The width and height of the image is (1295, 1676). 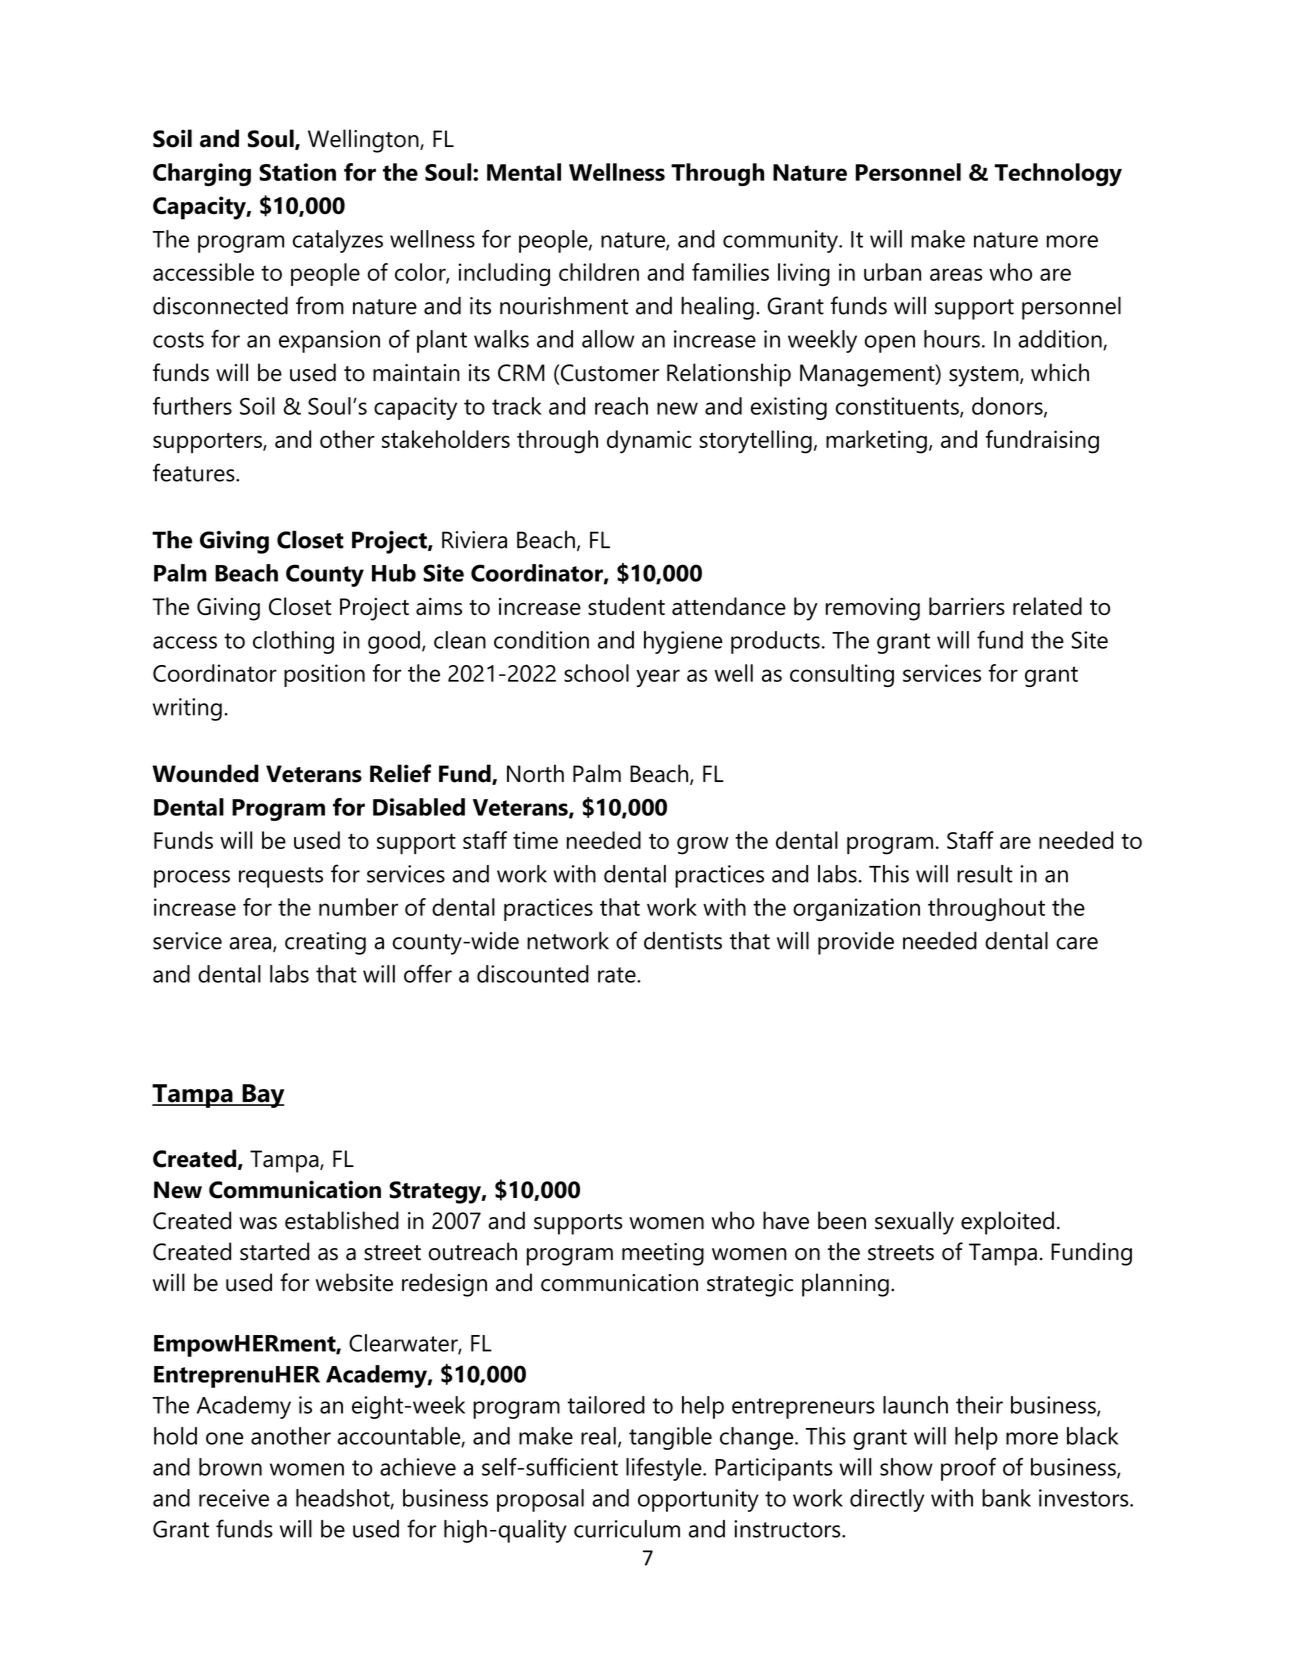 I want to click on result, so click(x=985, y=874).
